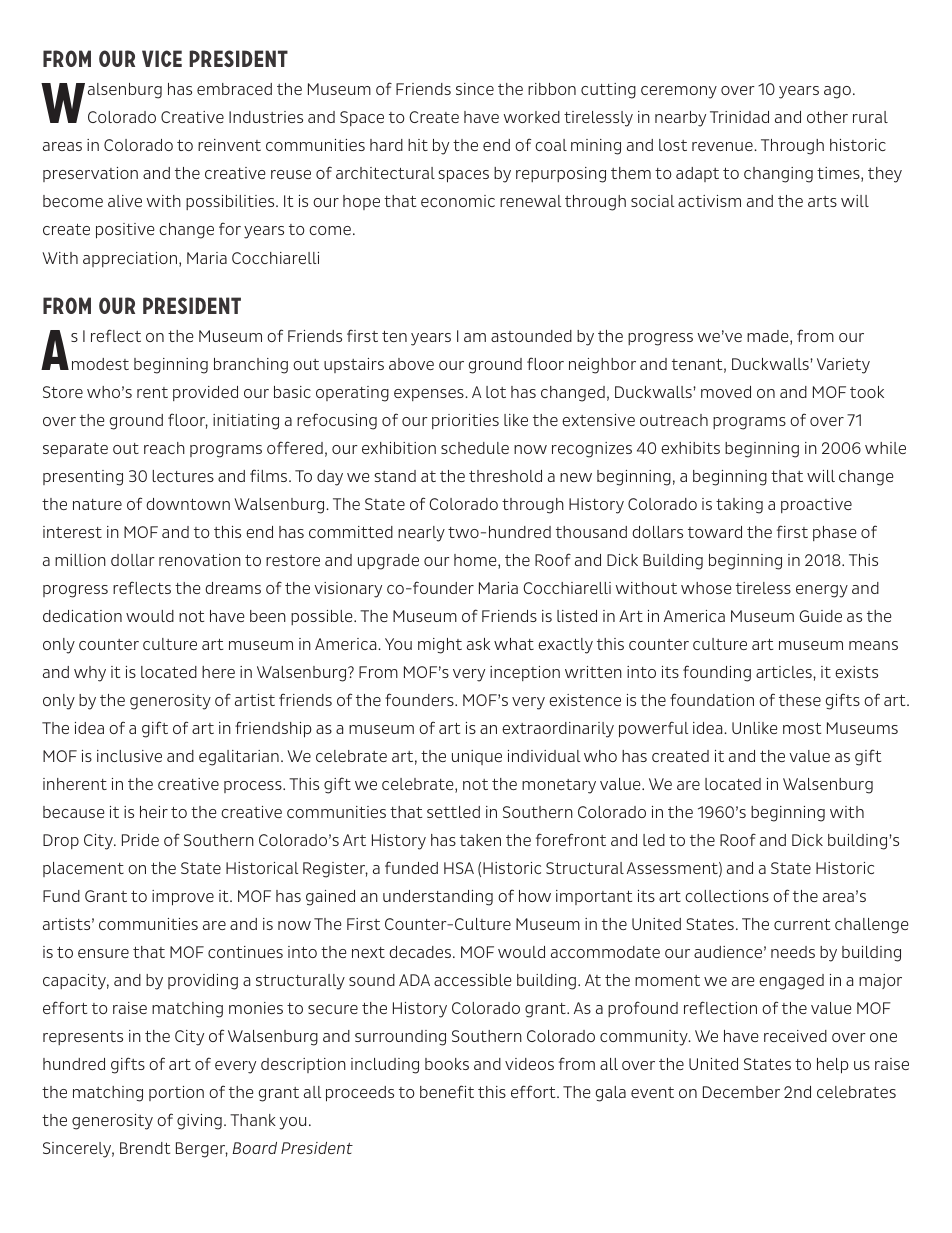 This page has width=952, height=1233. I want to click on Guide, so click(820, 616).
